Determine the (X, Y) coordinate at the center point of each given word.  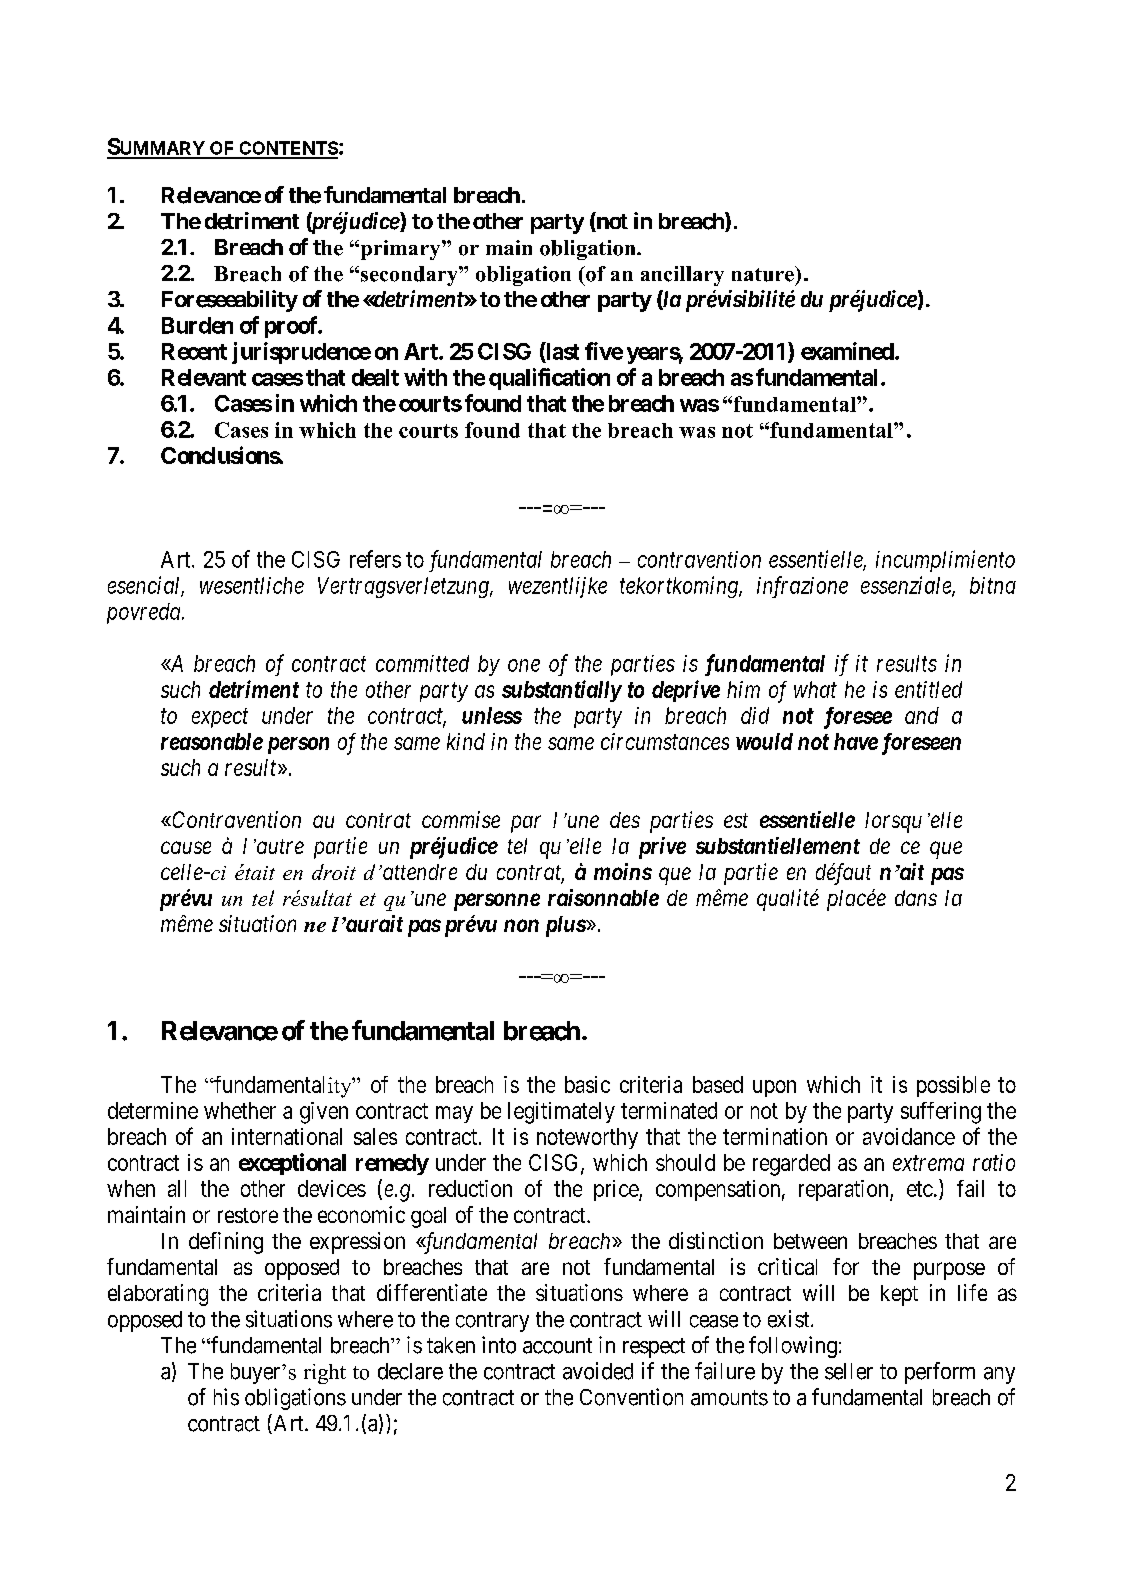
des (625, 820)
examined (847, 351)
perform (940, 1373)
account (557, 1346)
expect (220, 718)
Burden (197, 325)
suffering (941, 1113)
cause (186, 847)
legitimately (561, 1113)
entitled (928, 689)
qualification (549, 379)
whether (240, 1110)
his (226, 1397)
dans (916, 898)
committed (422, 663)
